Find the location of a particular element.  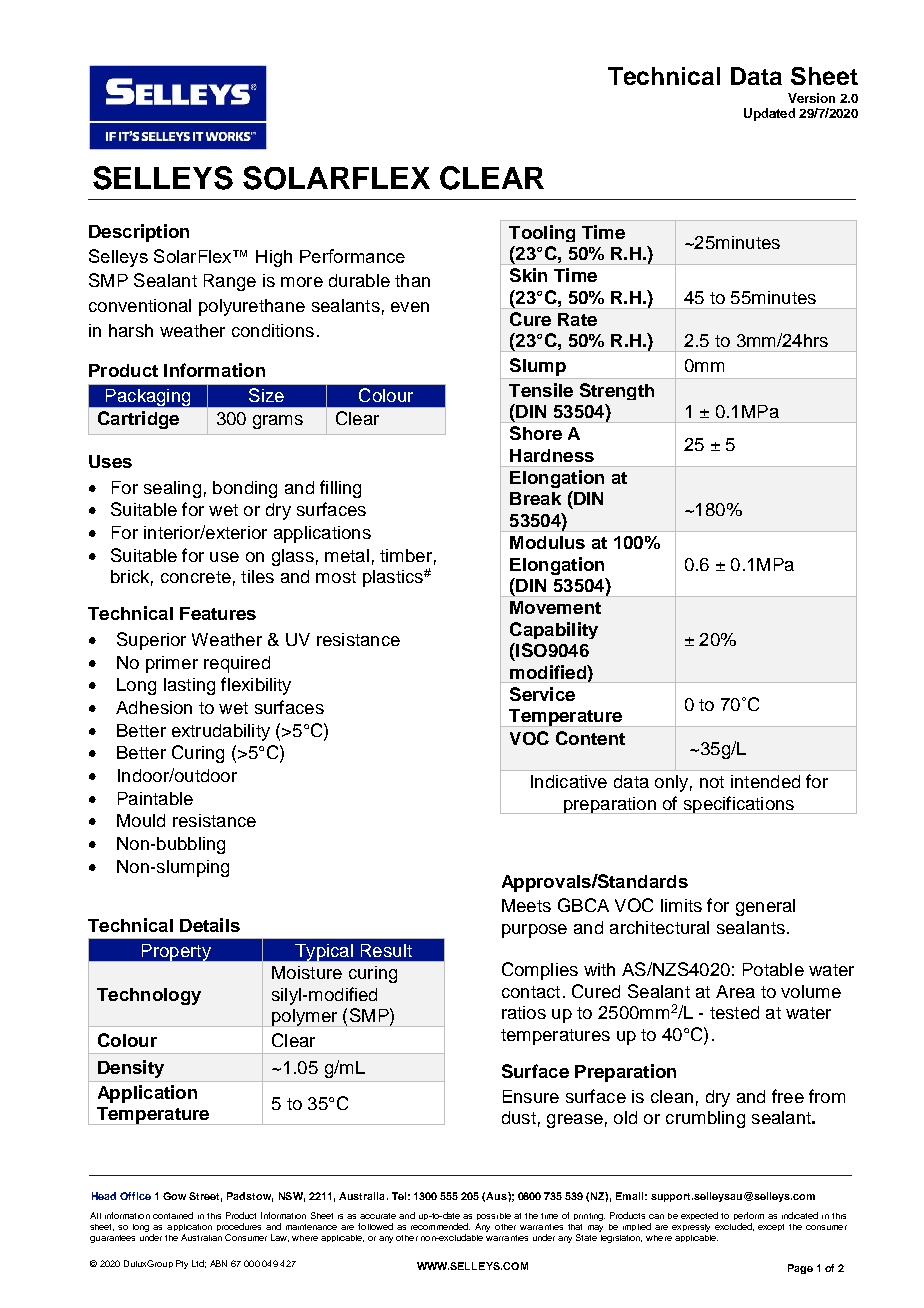

recommended is located at coordinates (440, 1226).
